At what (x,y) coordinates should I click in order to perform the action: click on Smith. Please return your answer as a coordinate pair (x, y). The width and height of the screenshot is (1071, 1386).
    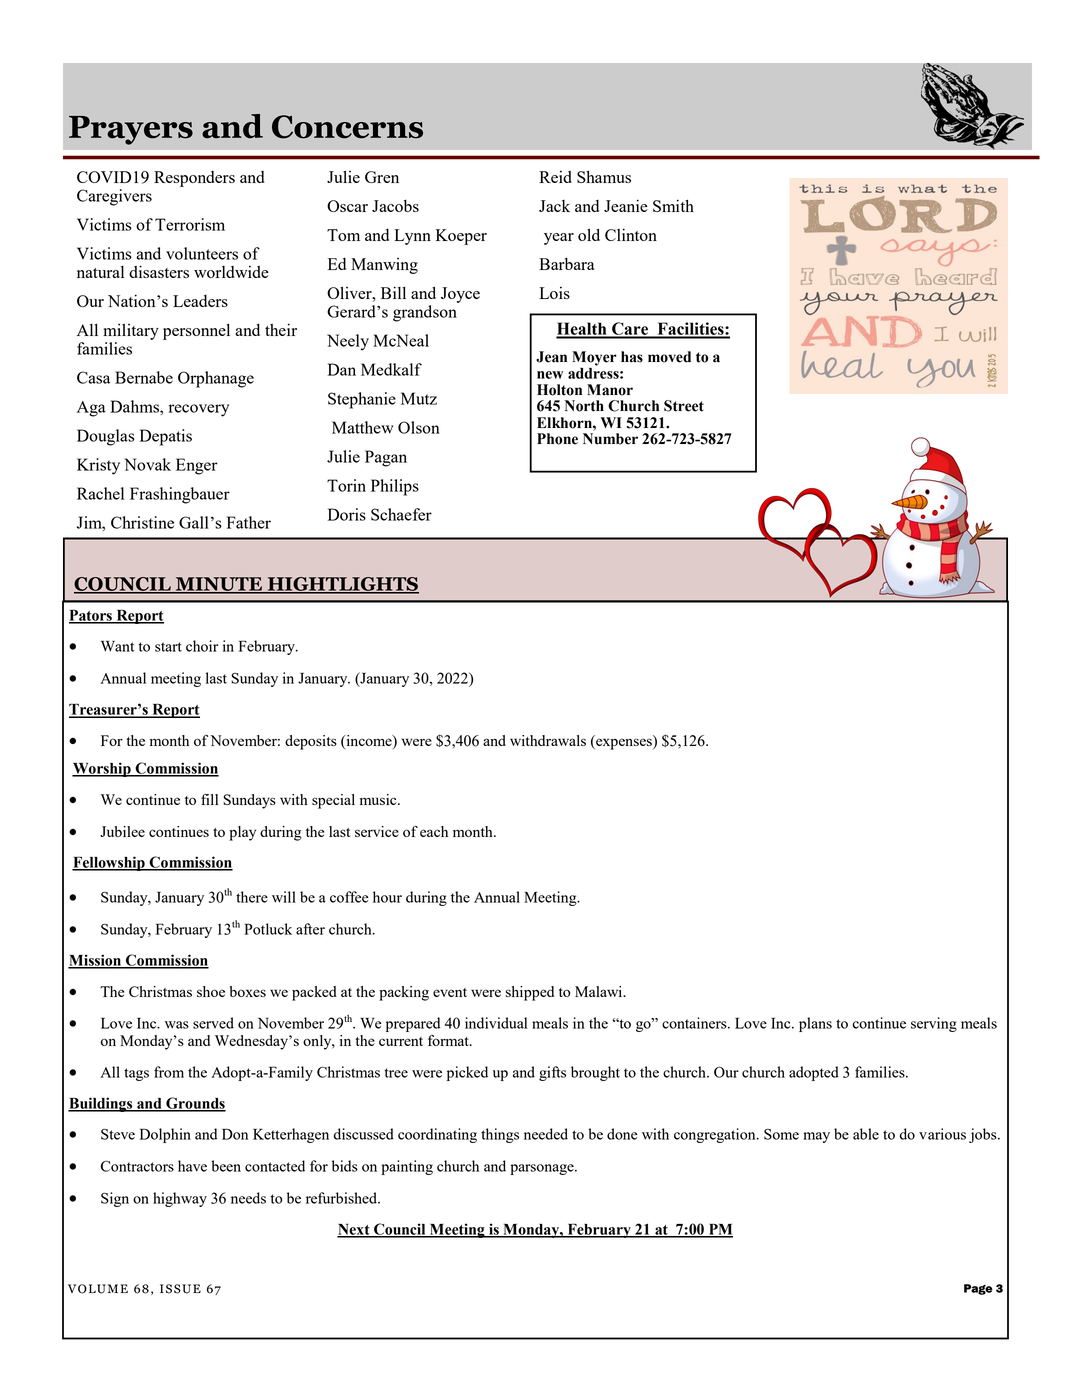
    Looking at the image, I should click on (673, 205).
